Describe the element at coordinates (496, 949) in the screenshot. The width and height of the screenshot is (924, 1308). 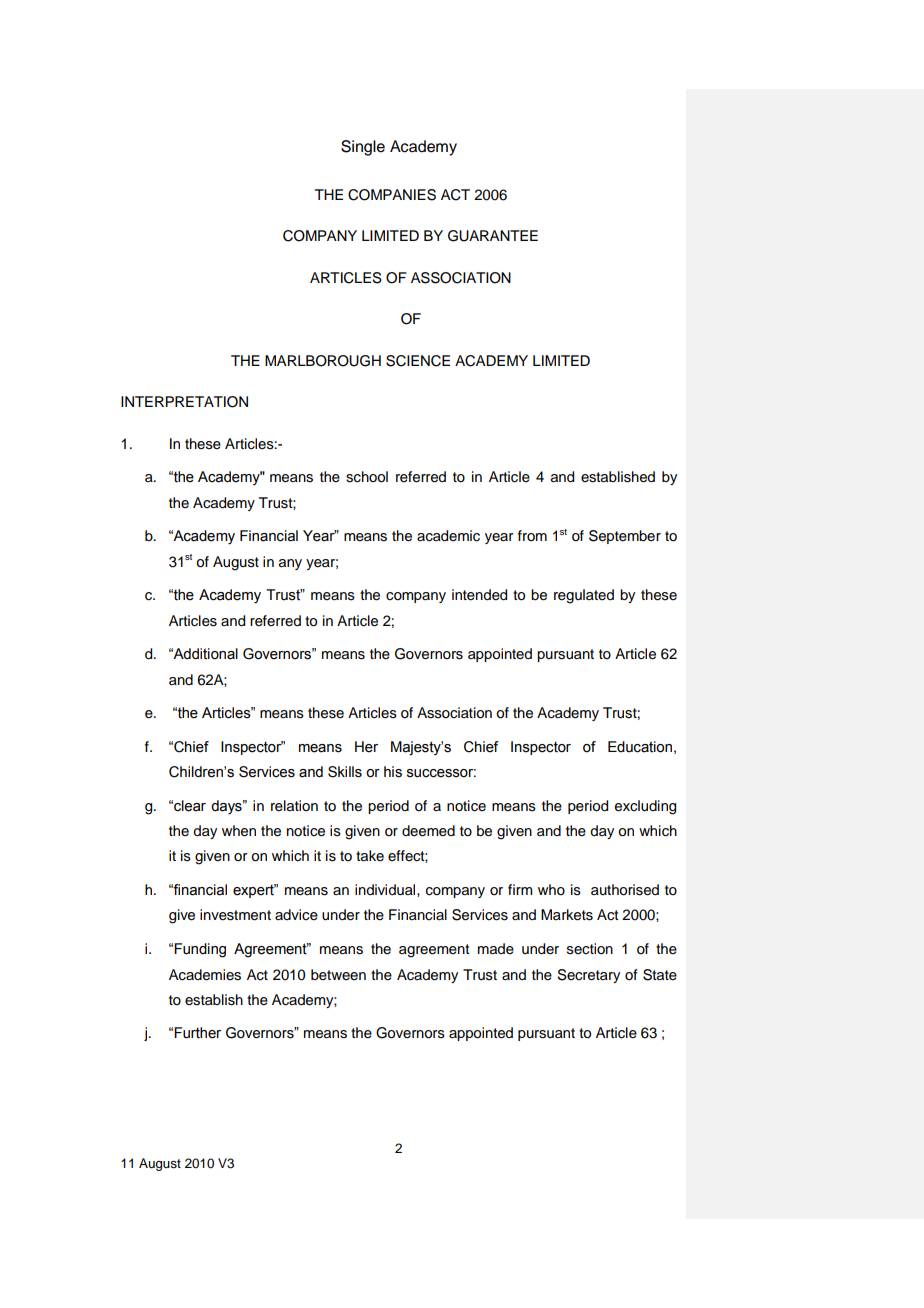
I see `made` at that location.
